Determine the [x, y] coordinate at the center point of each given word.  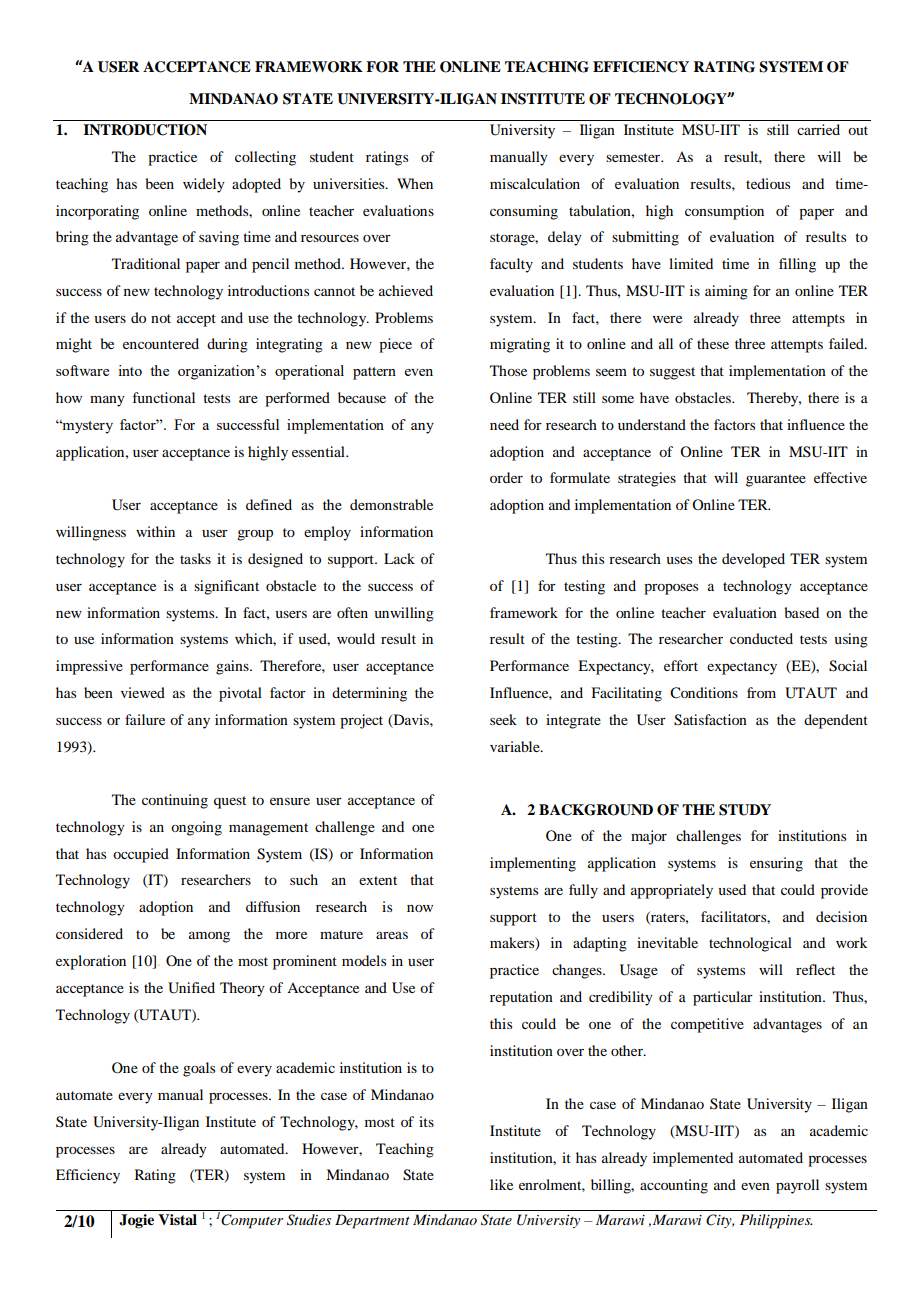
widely [204, 185]
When [415, 183]
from [761, 692]
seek [503, 719]
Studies [309, 1220]
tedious [768, 183]
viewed [143, 692]
